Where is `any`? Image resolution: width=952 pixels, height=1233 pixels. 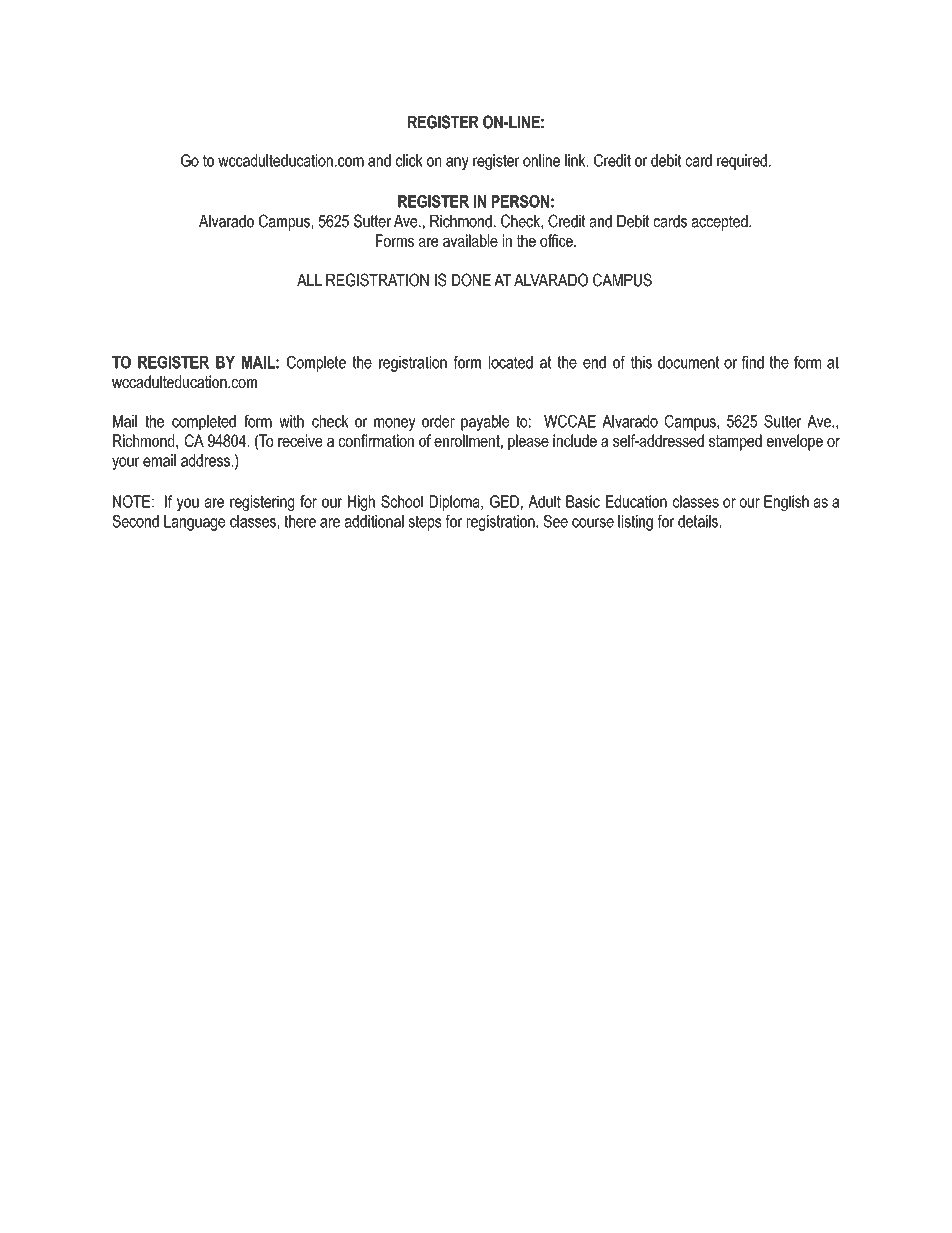 any is located at coordinates (457, 163).
